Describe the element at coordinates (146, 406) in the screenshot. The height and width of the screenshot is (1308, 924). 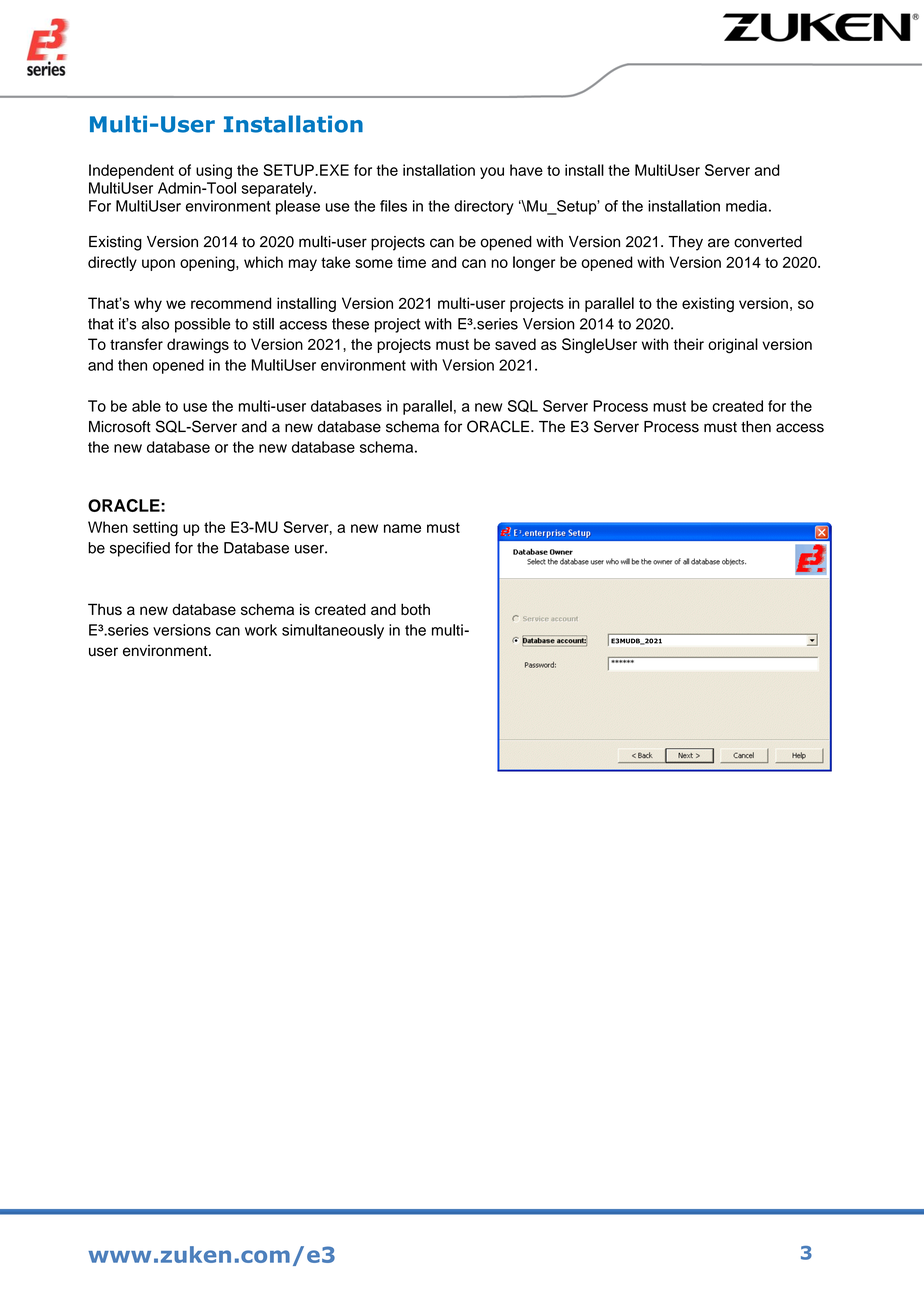
I see `able` at that location.
